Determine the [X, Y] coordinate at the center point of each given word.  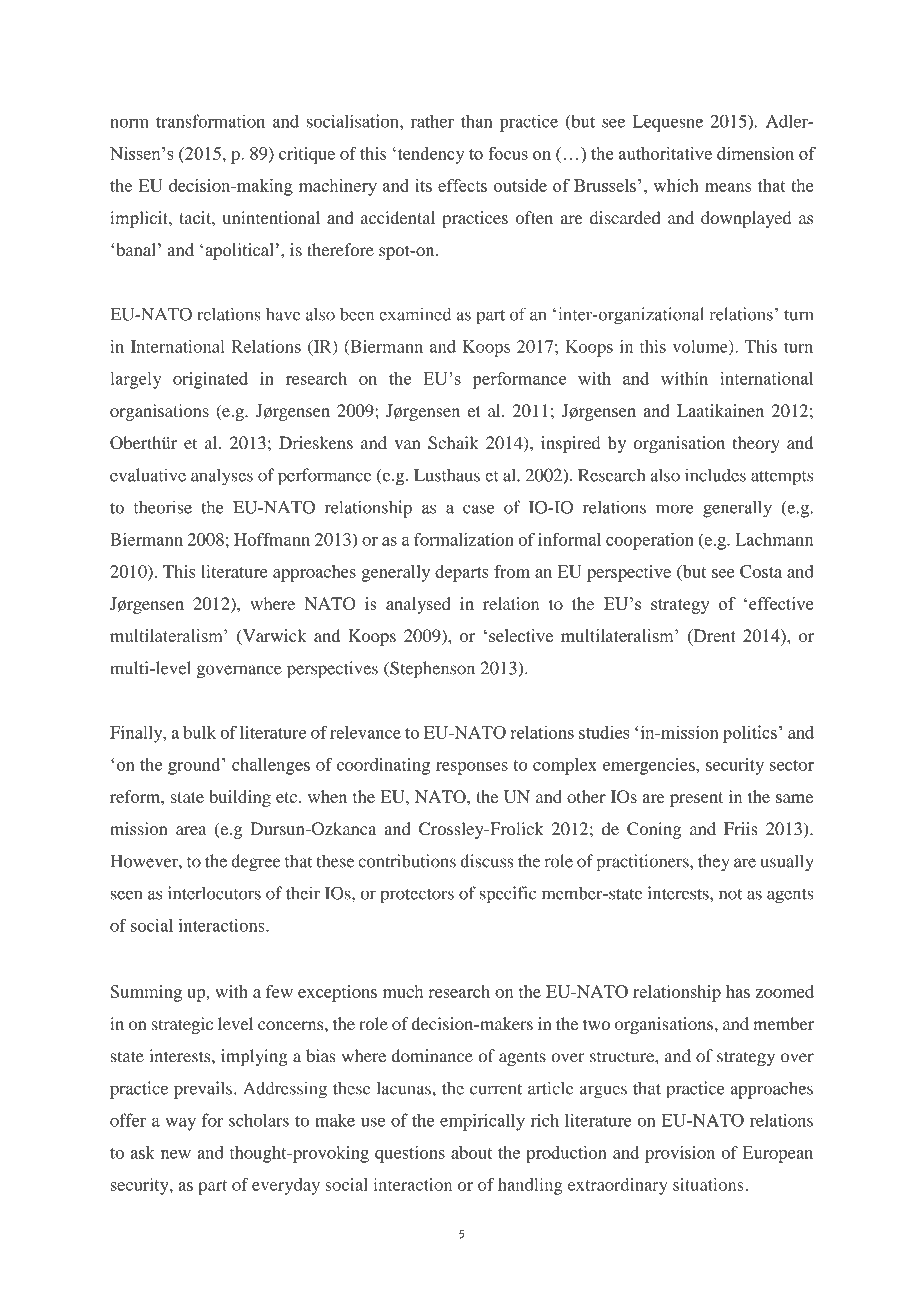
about [471, 1152]
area [191, 830]
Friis [741, 828]
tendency [430, 155]
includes [715, 475]
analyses [222, 477]
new [176, 1154]
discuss [487, 861]
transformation [210, 121]
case [479, 509]
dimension [755, 153]
